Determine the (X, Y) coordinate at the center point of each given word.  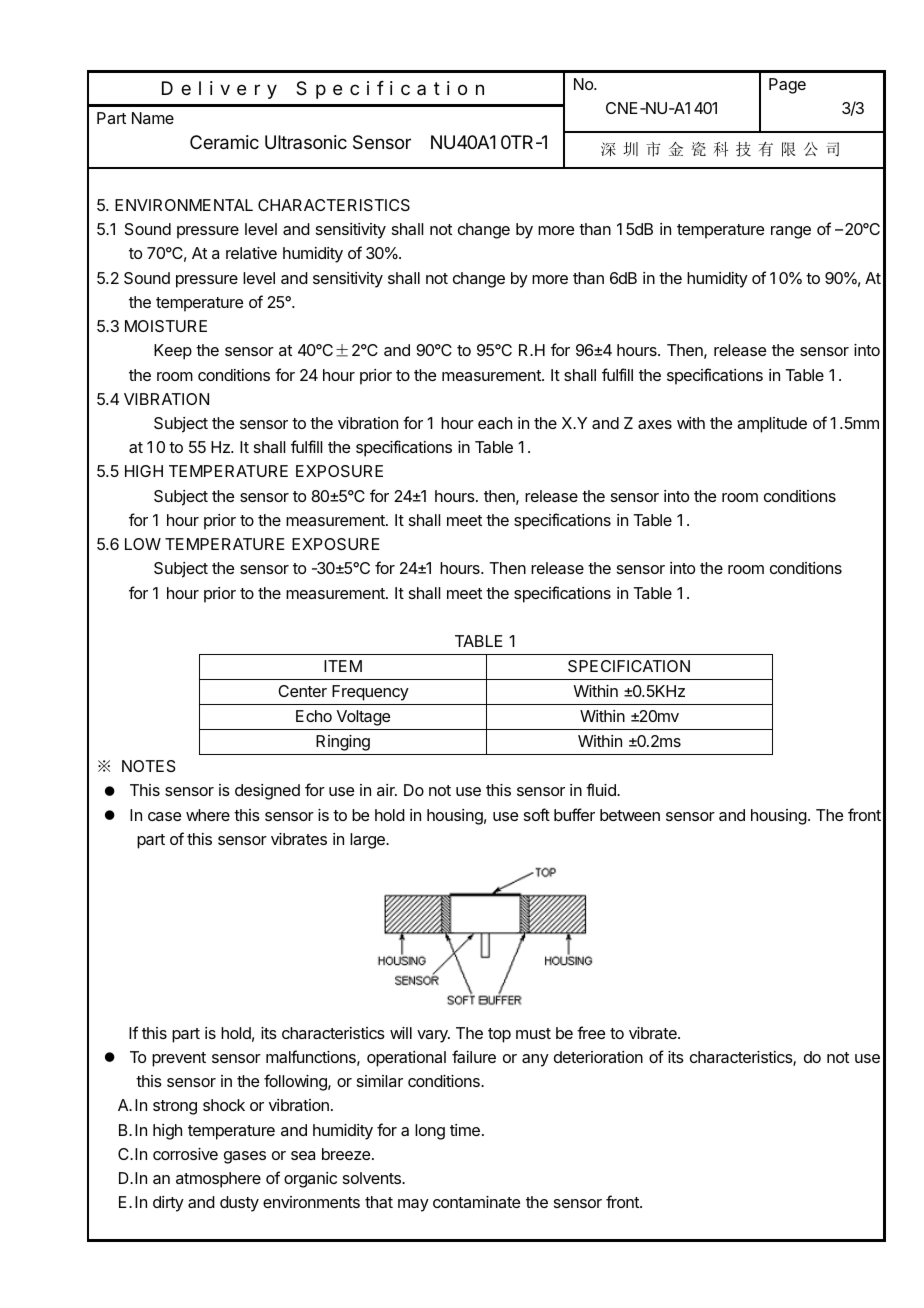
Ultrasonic (306, 142)
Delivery (219, 90)
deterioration (598, 1057)
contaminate (476, 1202)
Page (787, 86)
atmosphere (218, 1180)
